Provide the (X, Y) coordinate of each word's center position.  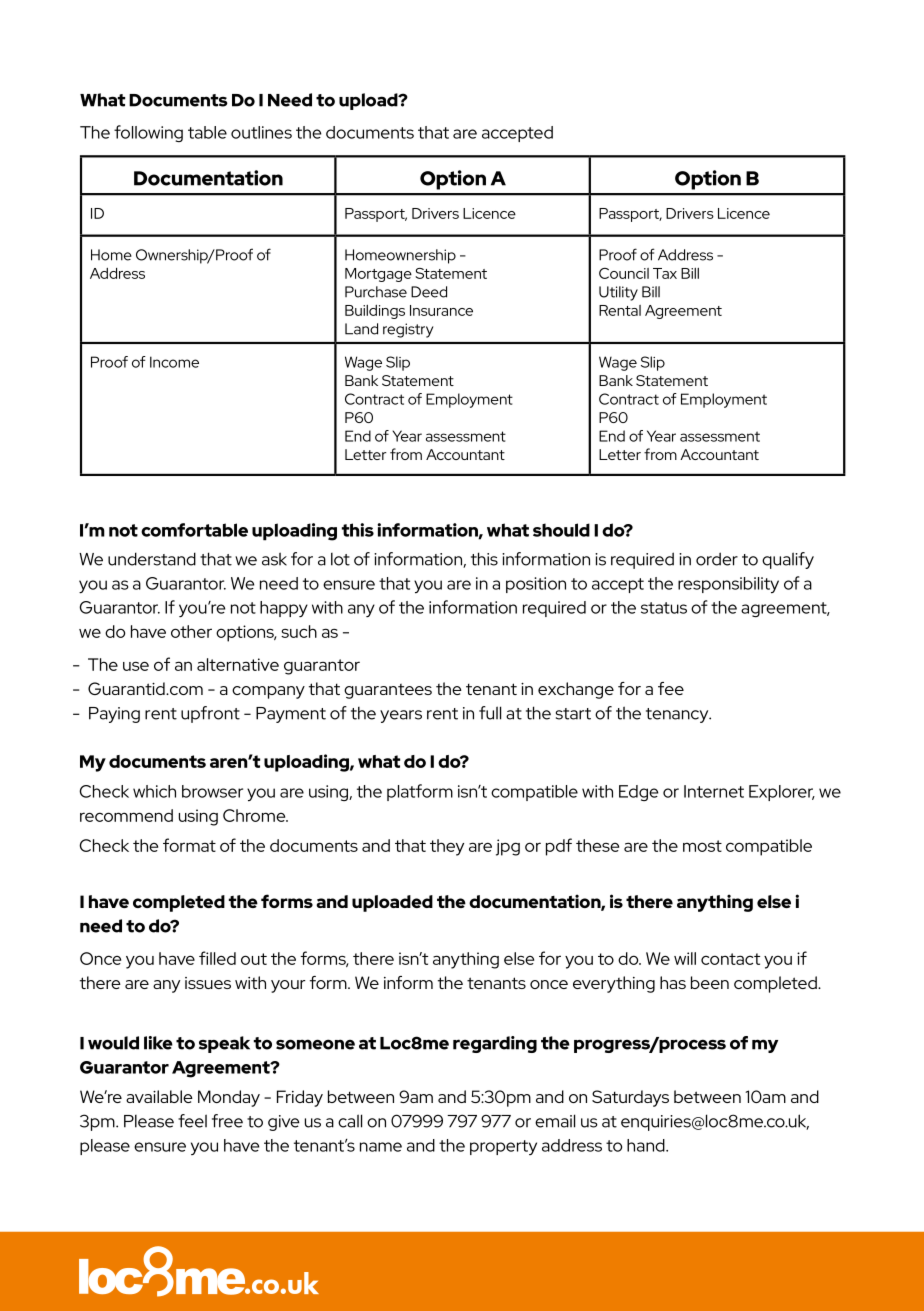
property (503, 1147)
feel (192, 1121)
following (148, 133)
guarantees (388, 691)
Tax (665, 273)
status (664, 608)
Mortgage (378, 275)
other (191, 631)
